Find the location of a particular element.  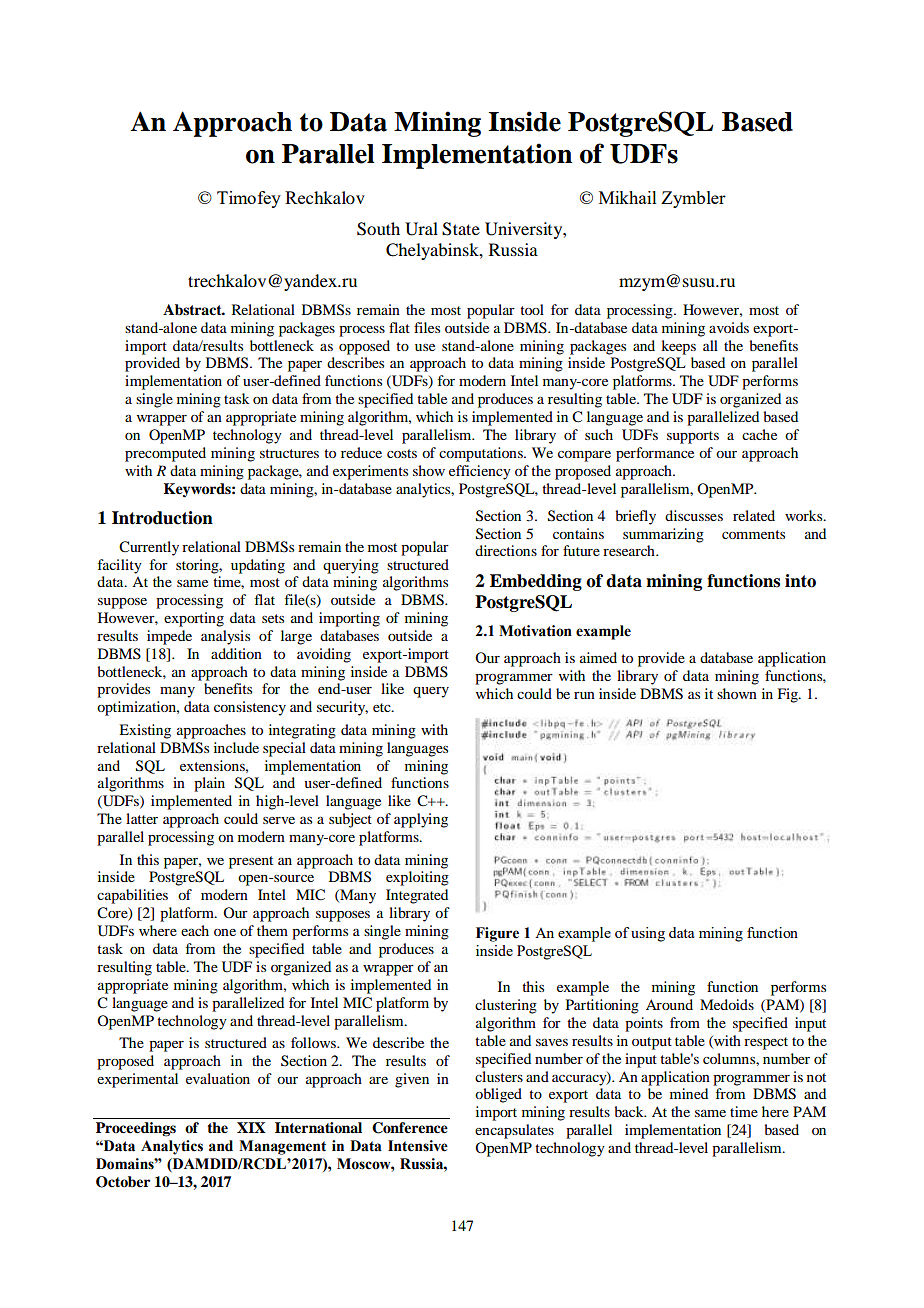

etc is located at coordinates (383, 707).
